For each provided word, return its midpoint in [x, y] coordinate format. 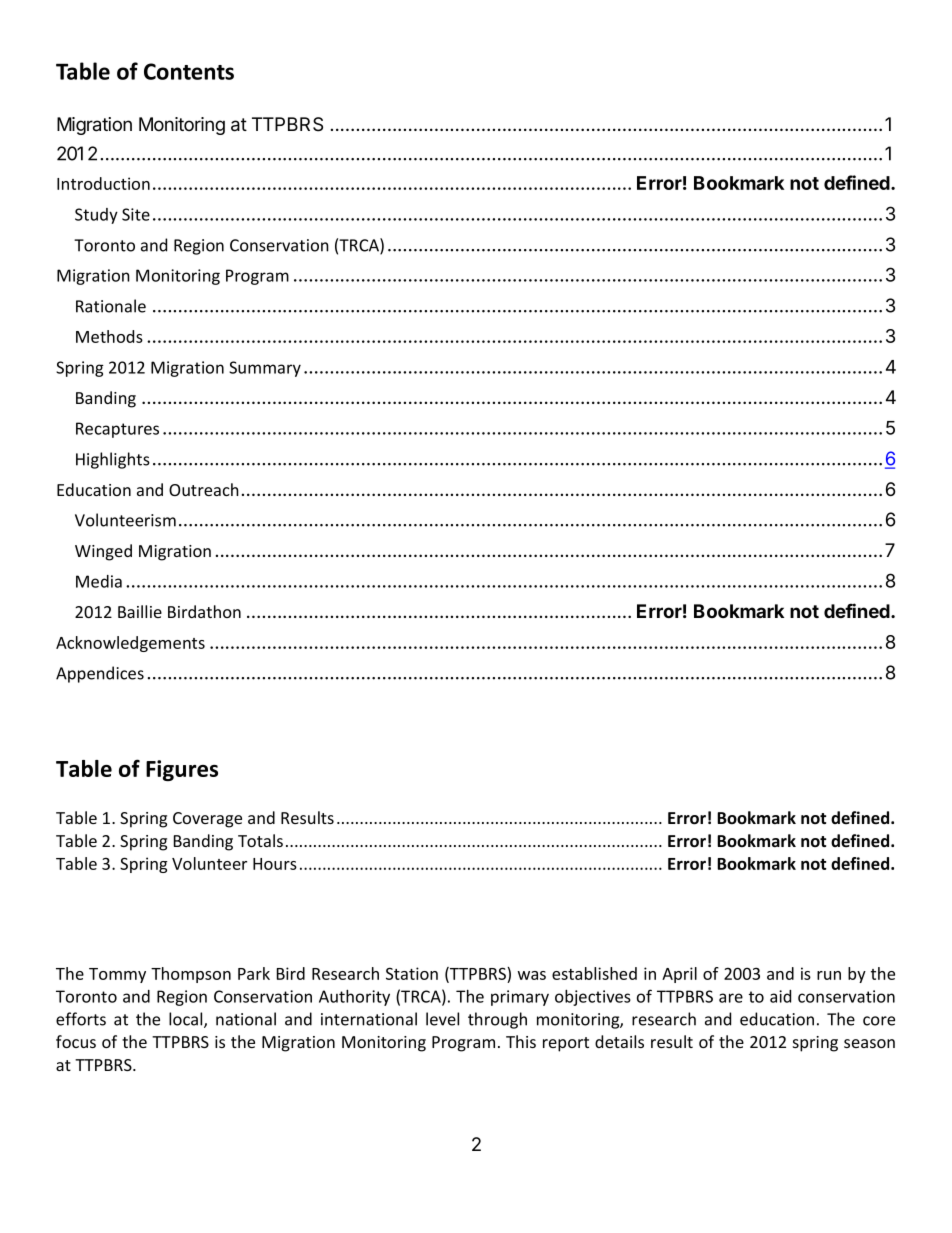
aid [780, 996]
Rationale [111, 306]
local [187, 1020]
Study [96, 216]
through [497, 1020]
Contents [189, 71]
